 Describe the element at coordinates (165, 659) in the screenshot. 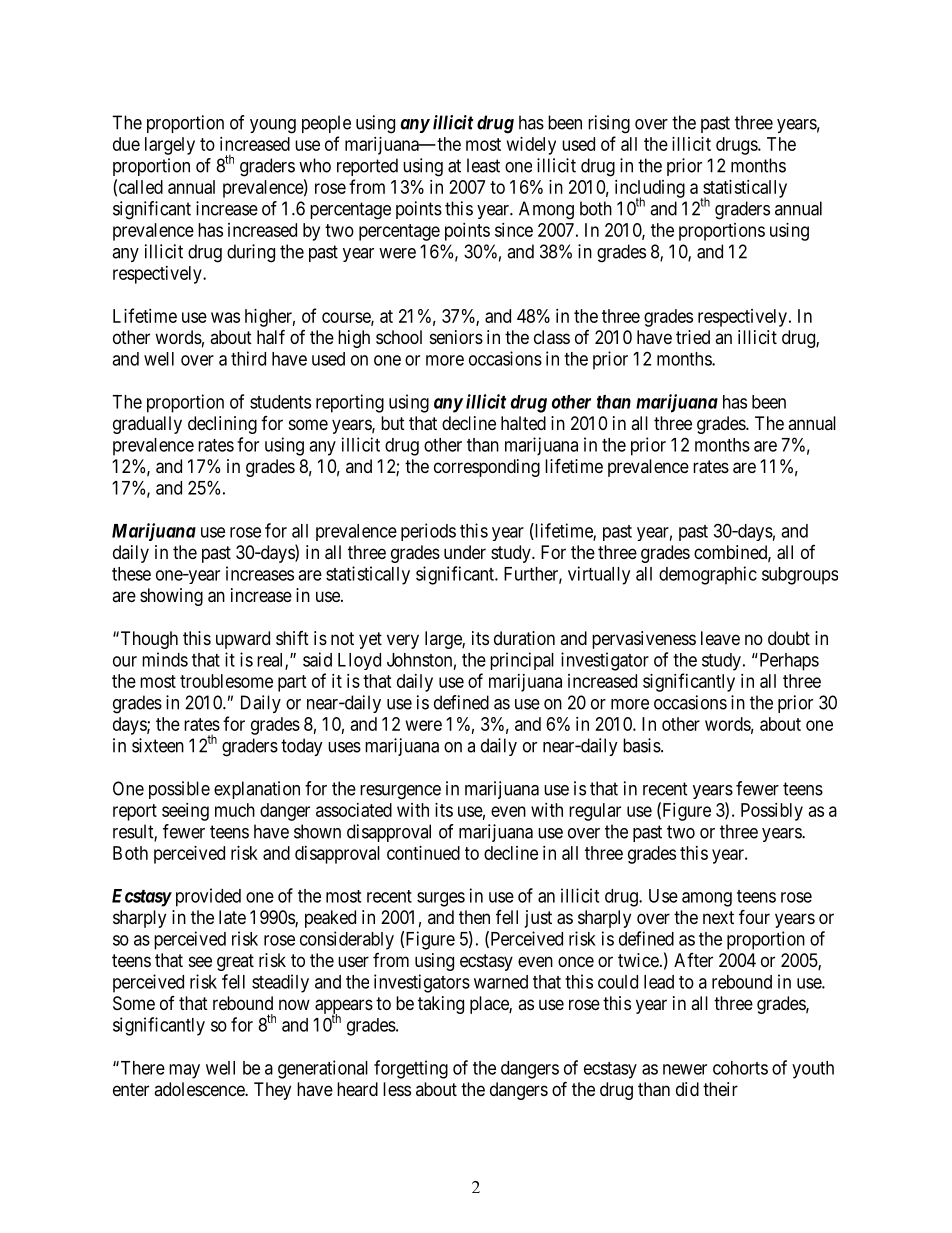

I see `minds` at that location.
